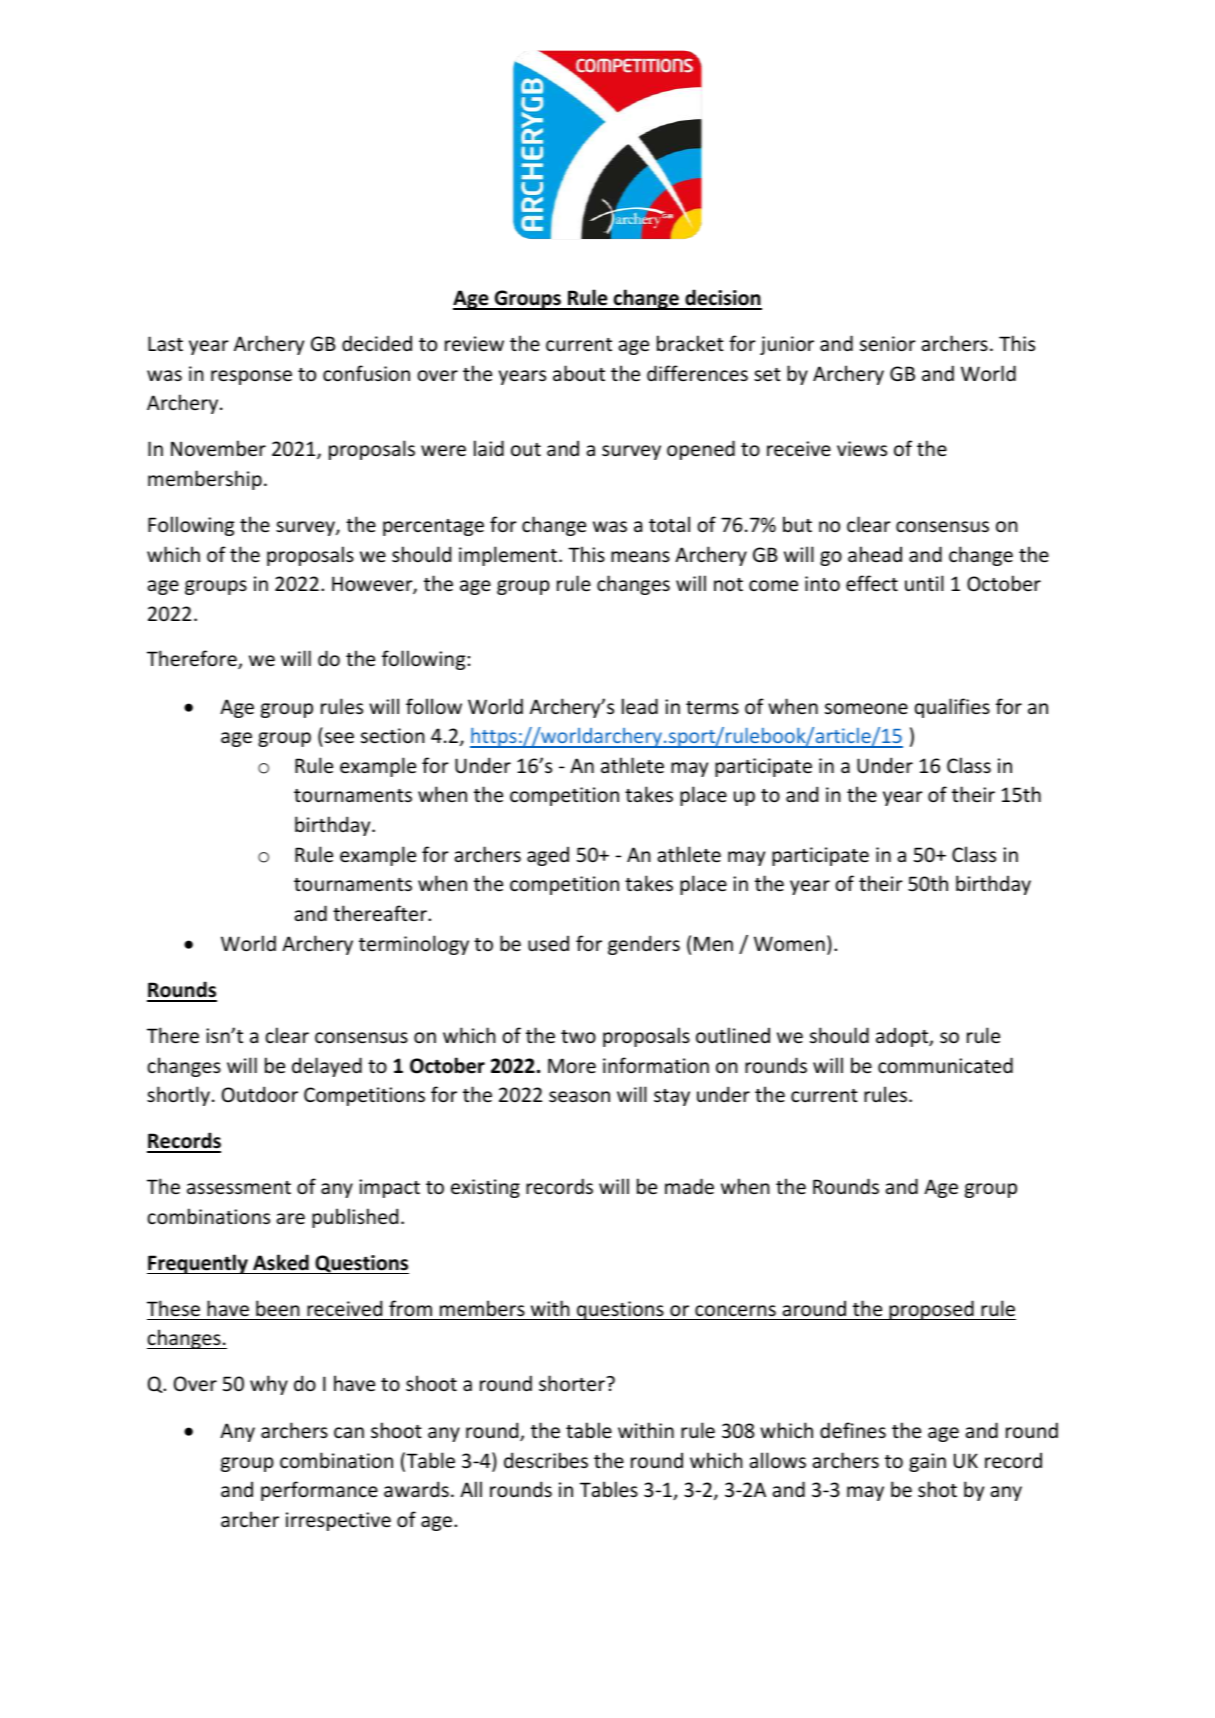  Describe the element at coordinates (548, 943) in the page. I see `used` at that location.
